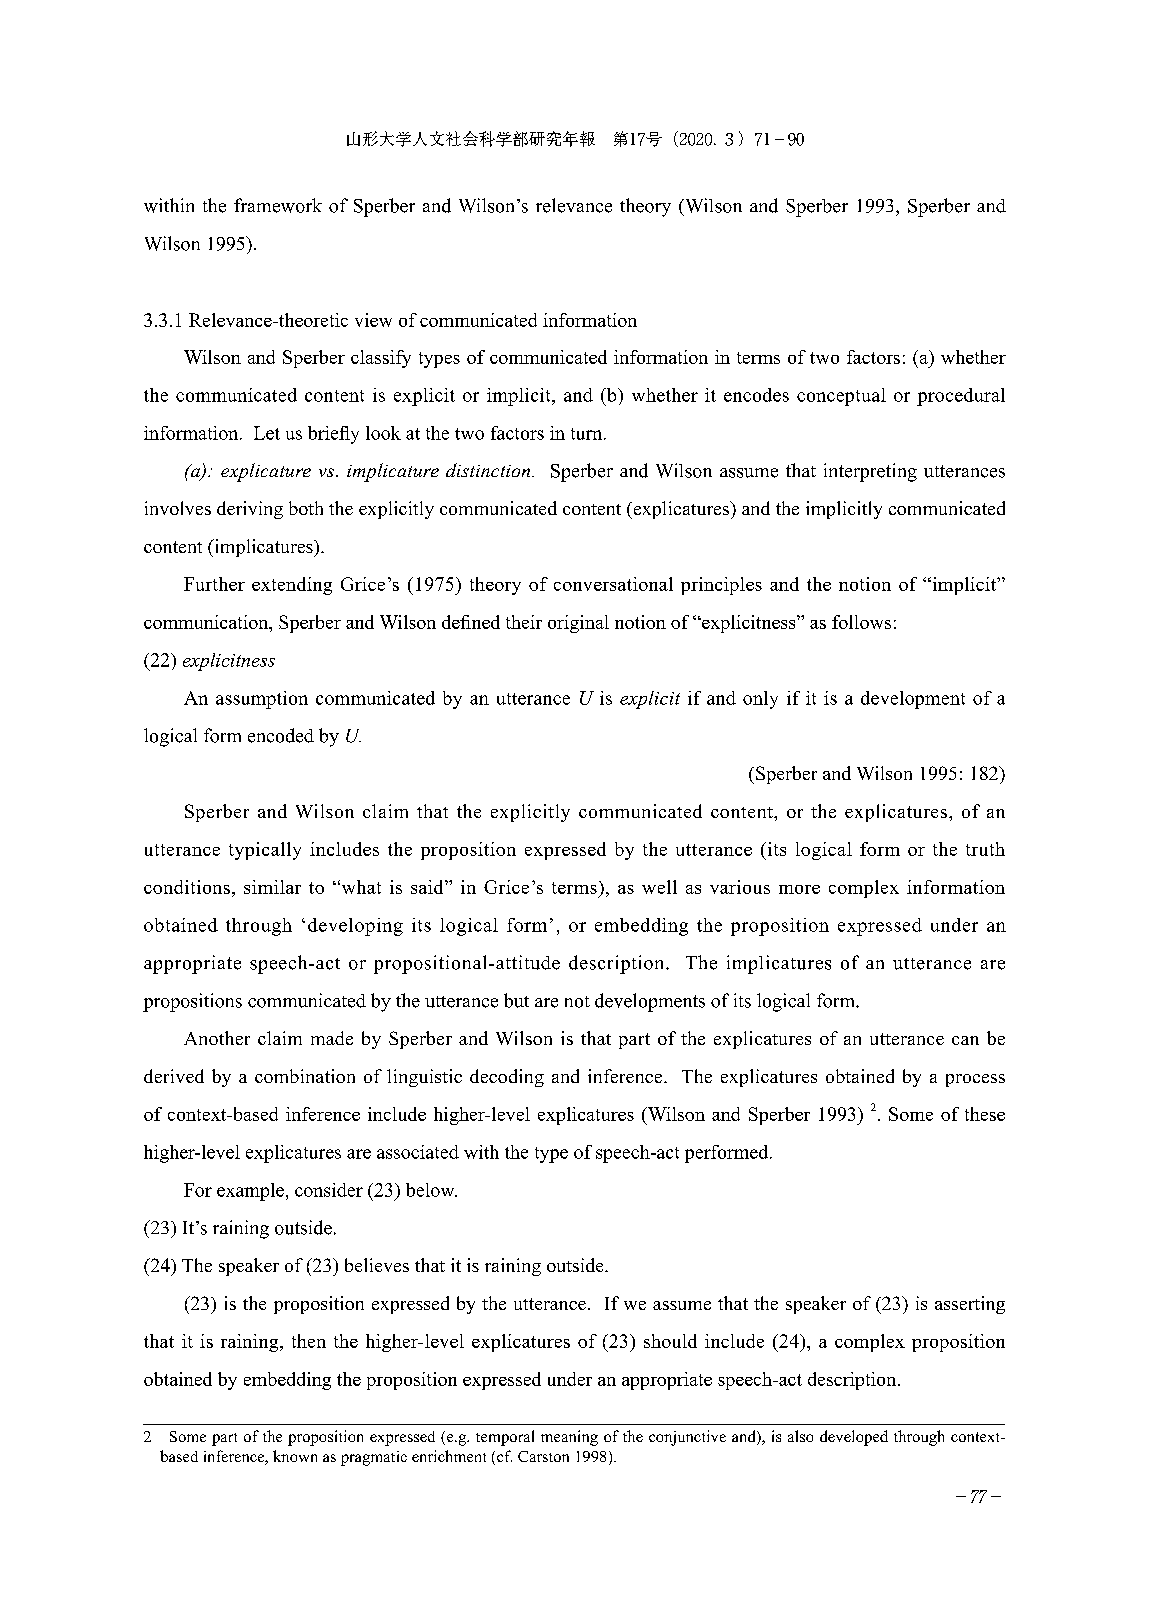 The height and width of the page is (1622, 1149). I want to click on similar, so click(272, 887).
